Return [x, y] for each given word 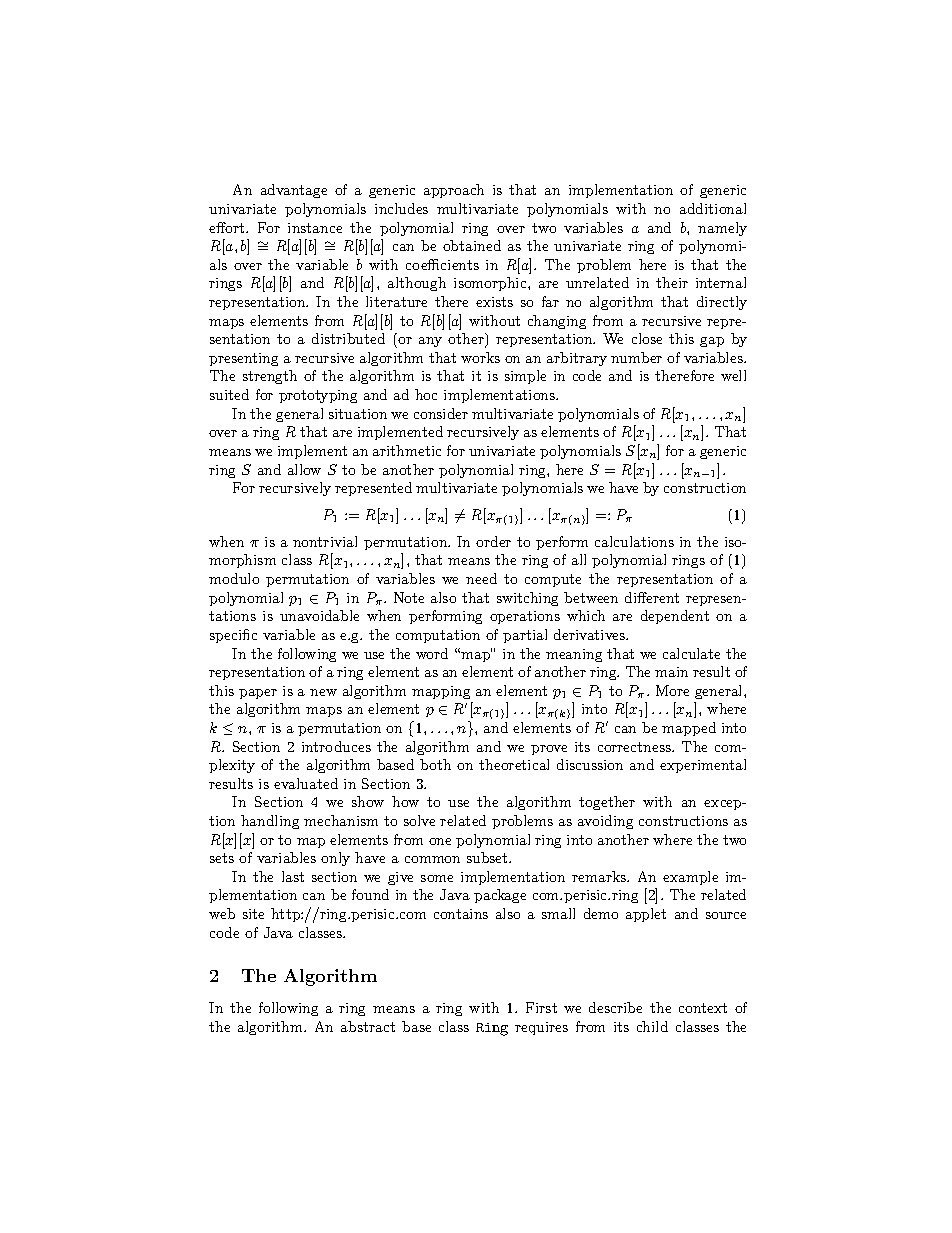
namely [722, 229]
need [481, 578]
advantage [294, 191]
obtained [472, 245]
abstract [368, 1026]
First [541, 1007]
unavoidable [319, 615]
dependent [675, 617]
